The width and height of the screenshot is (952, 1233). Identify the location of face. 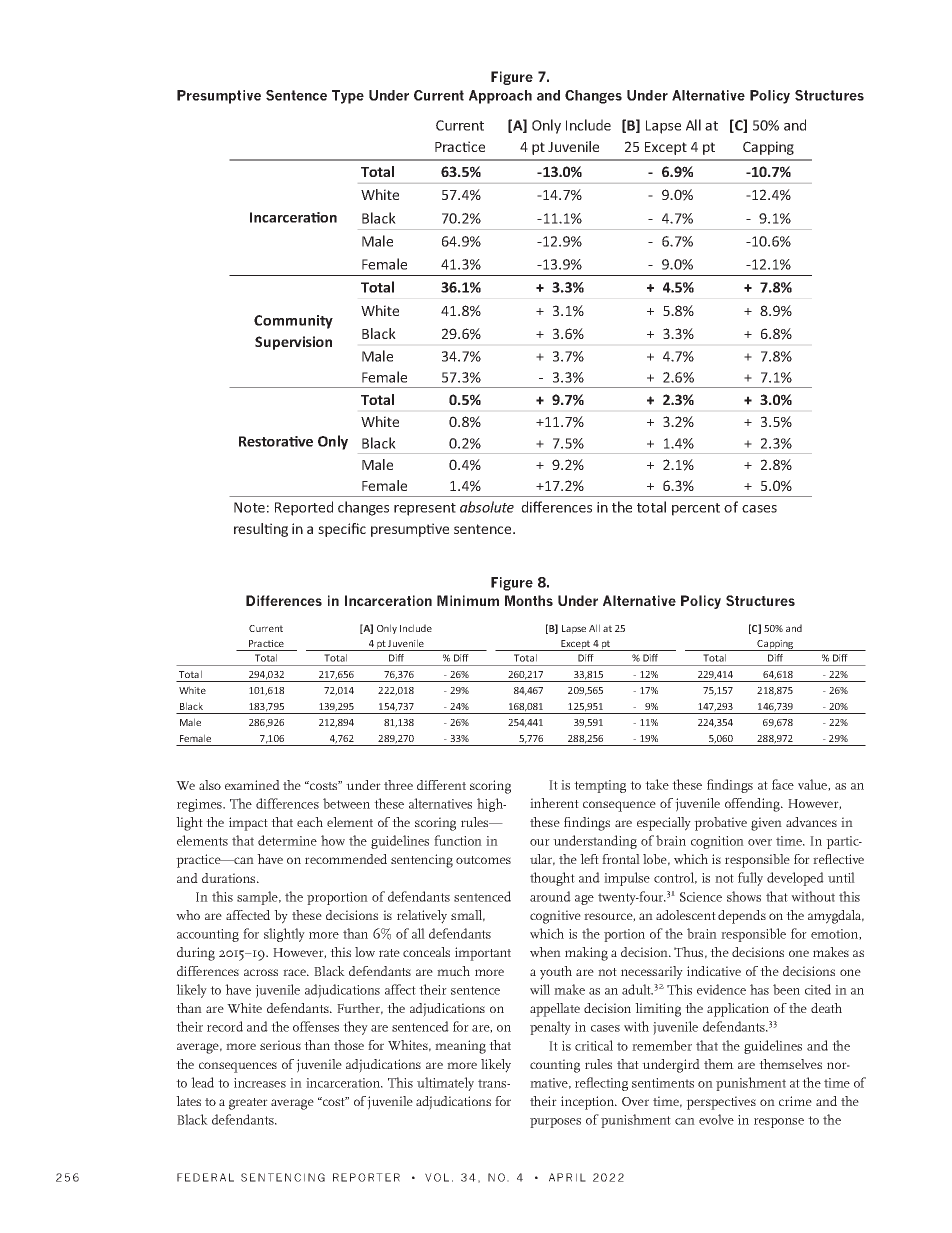
(783, 784).
